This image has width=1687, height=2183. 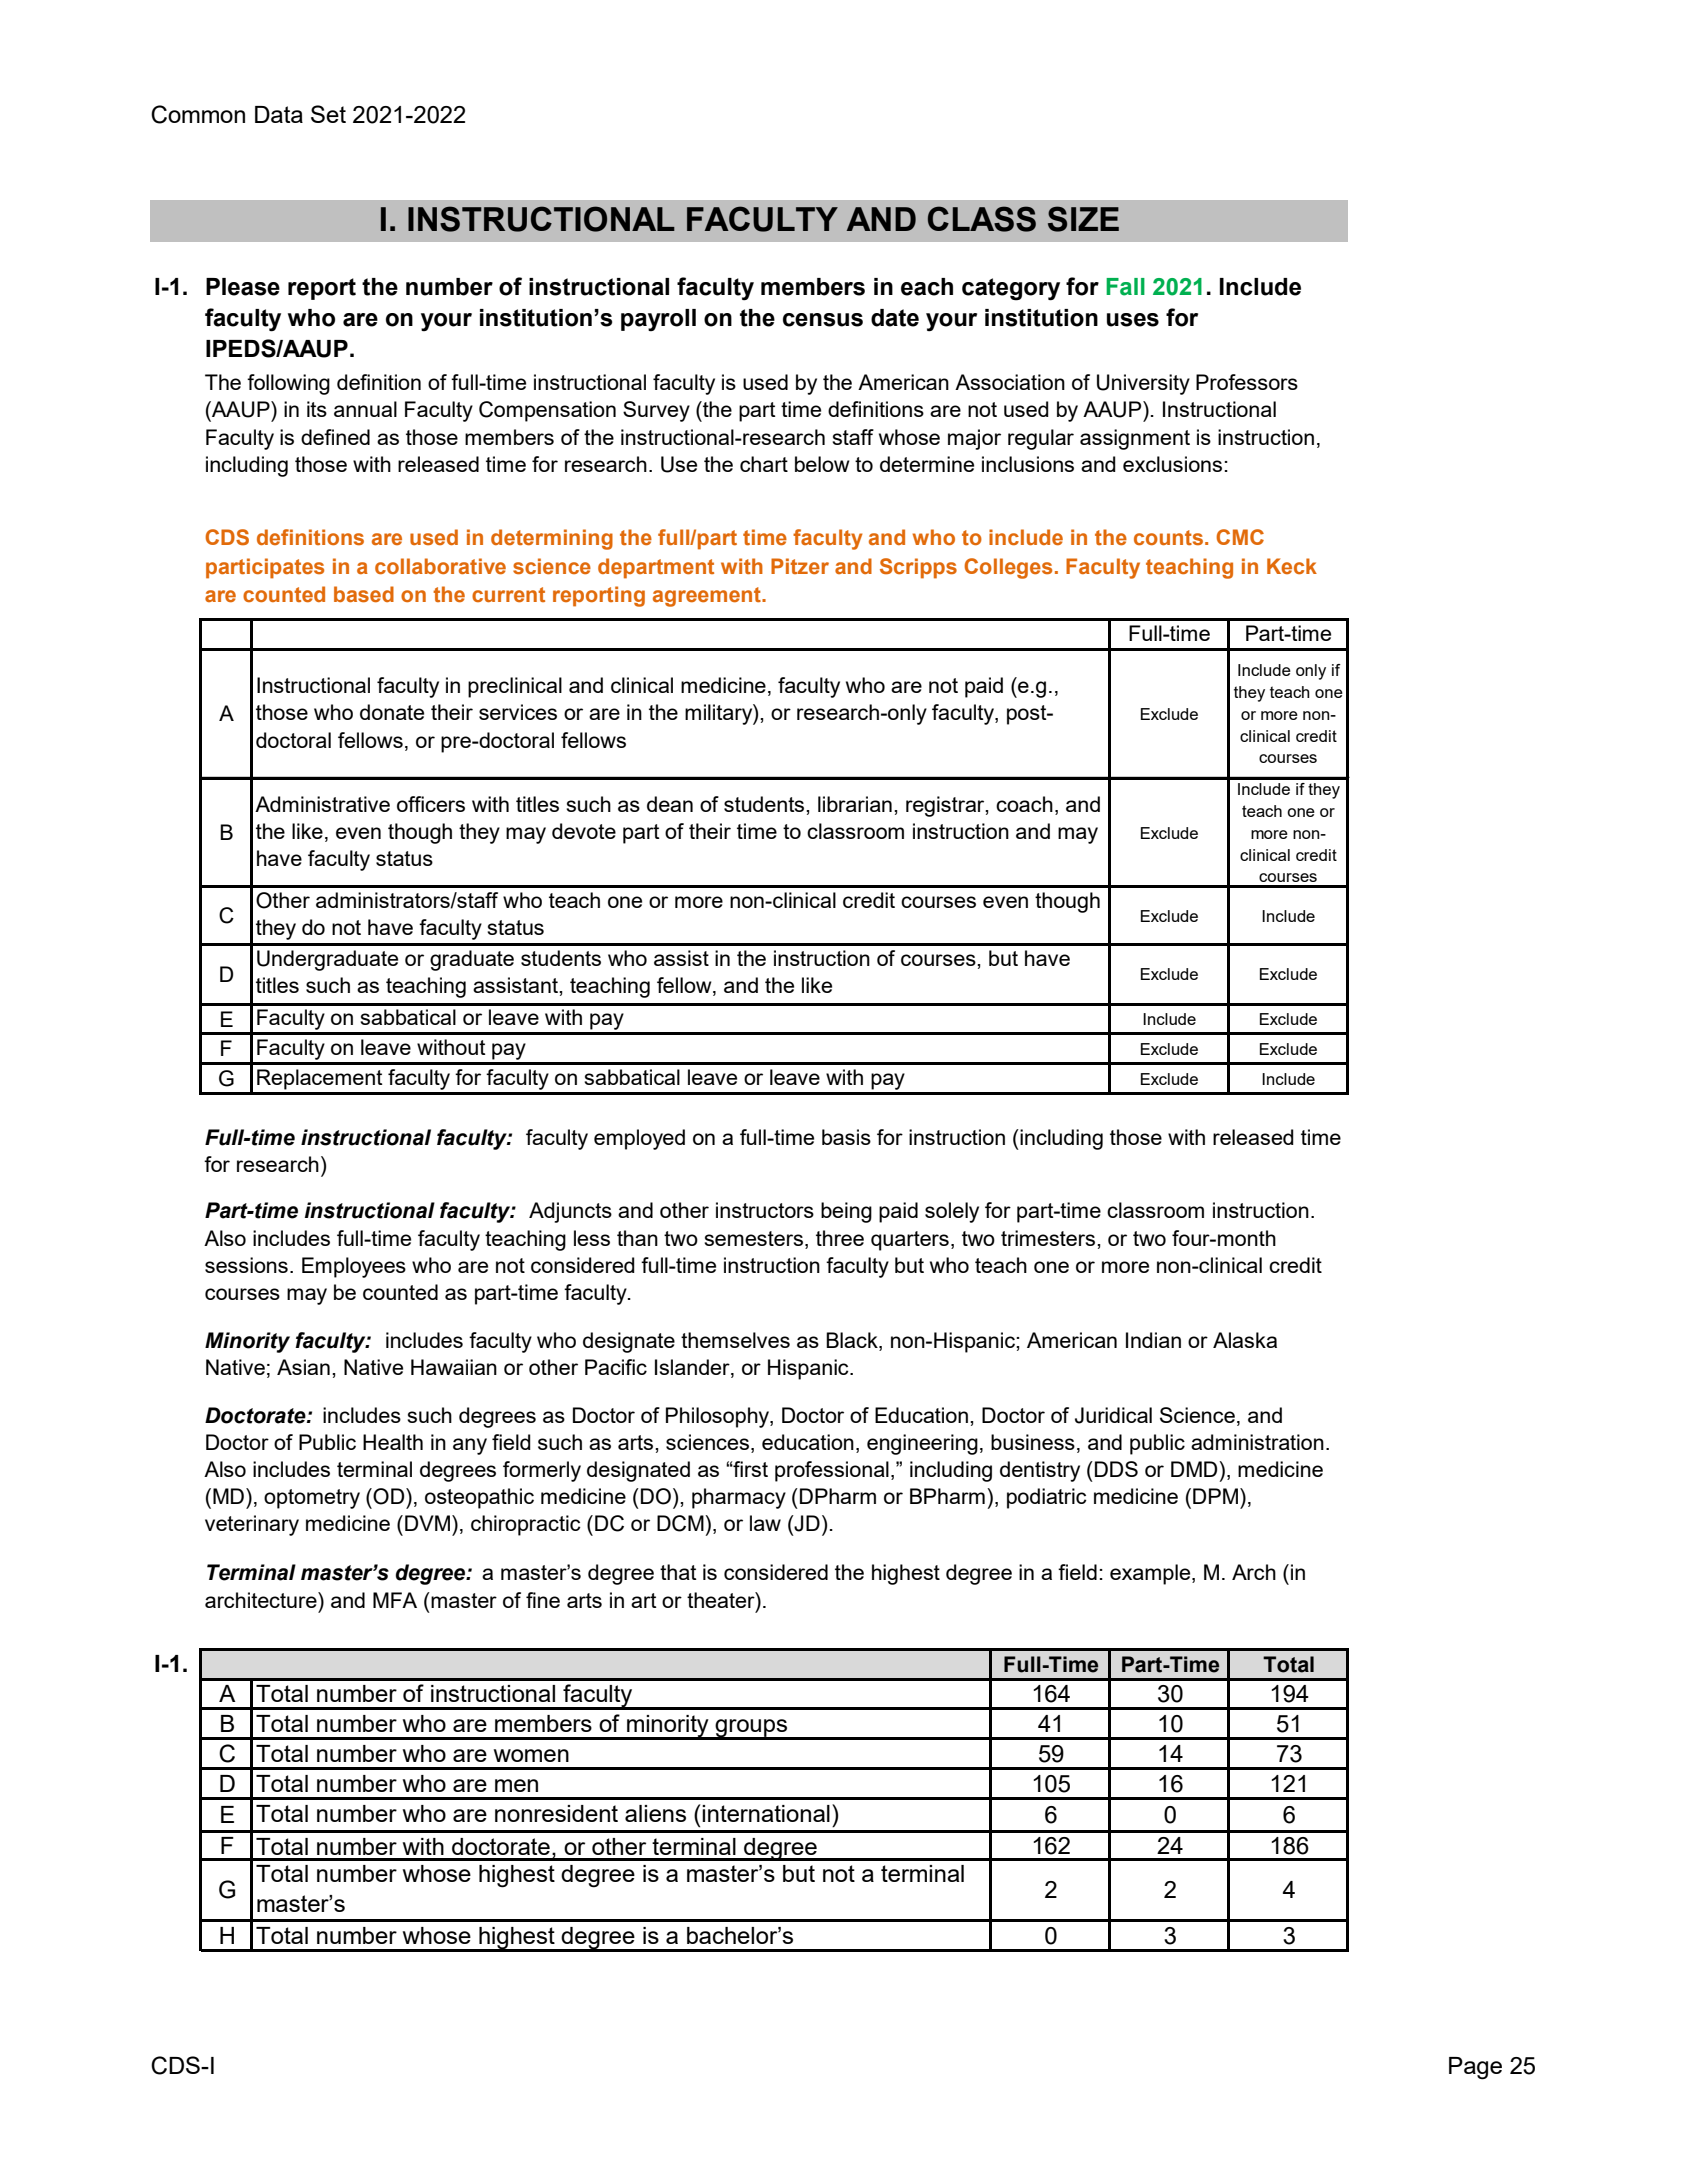 I want to click on SIZE, so click(x=1083, y=219).
